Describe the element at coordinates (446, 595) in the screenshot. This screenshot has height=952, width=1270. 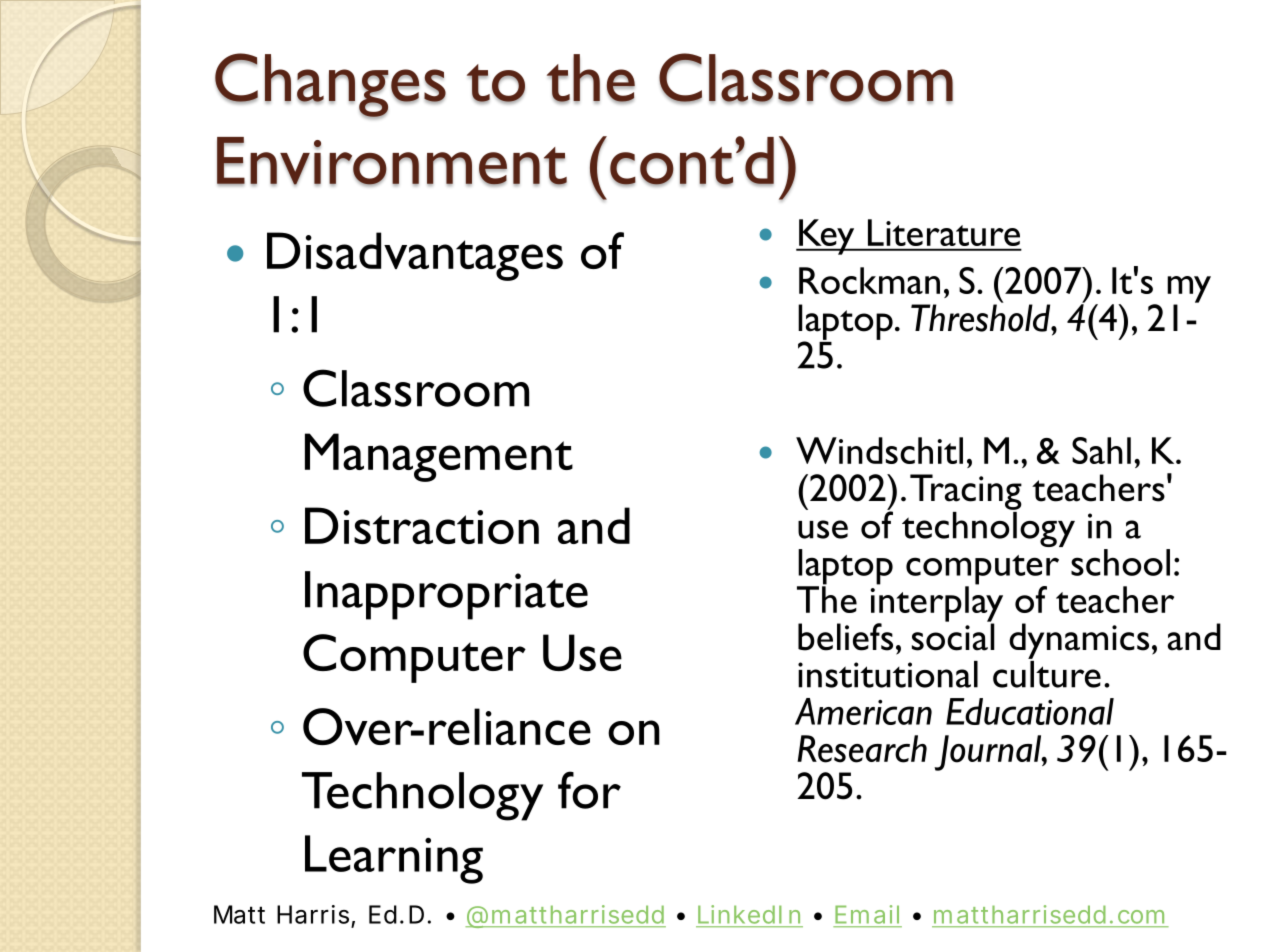
I see `Inappropriate` at that location.
